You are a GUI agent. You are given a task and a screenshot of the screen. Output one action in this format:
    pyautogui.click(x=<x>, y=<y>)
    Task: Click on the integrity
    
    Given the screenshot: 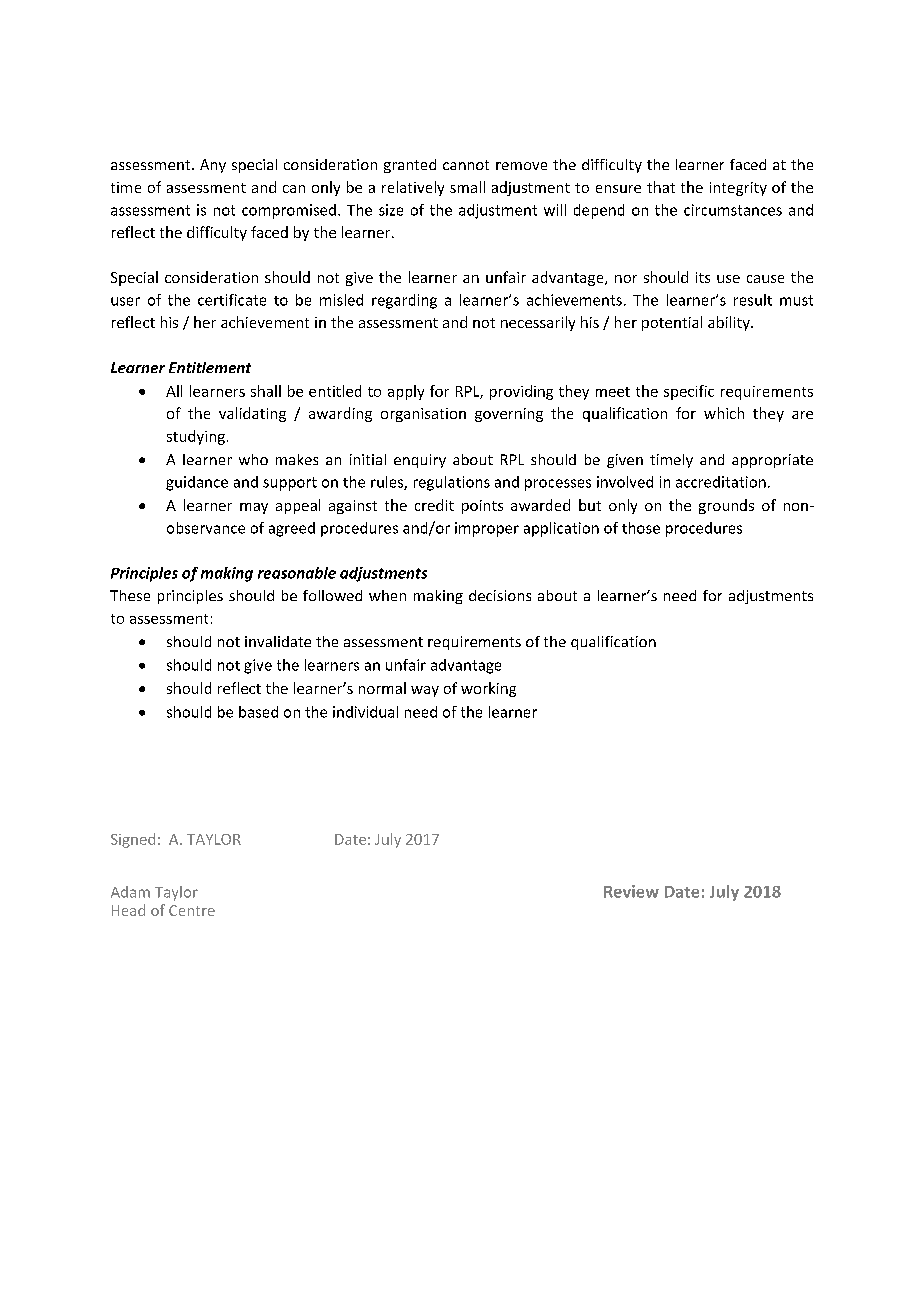 What is the action you would take?
    pyautogui.click(x=738, y=189)
